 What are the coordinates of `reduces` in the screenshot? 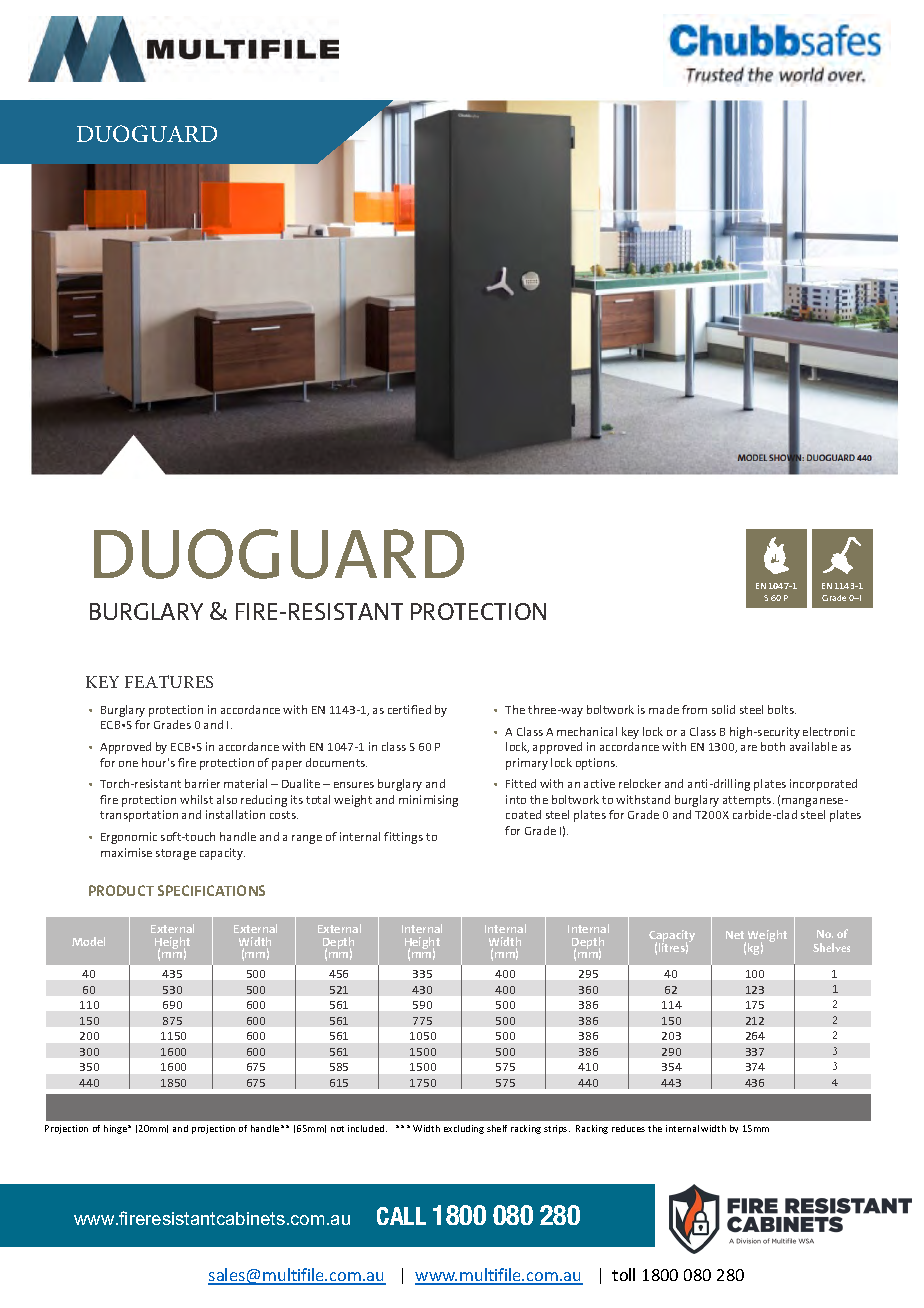 It's located at (628, 1128).
